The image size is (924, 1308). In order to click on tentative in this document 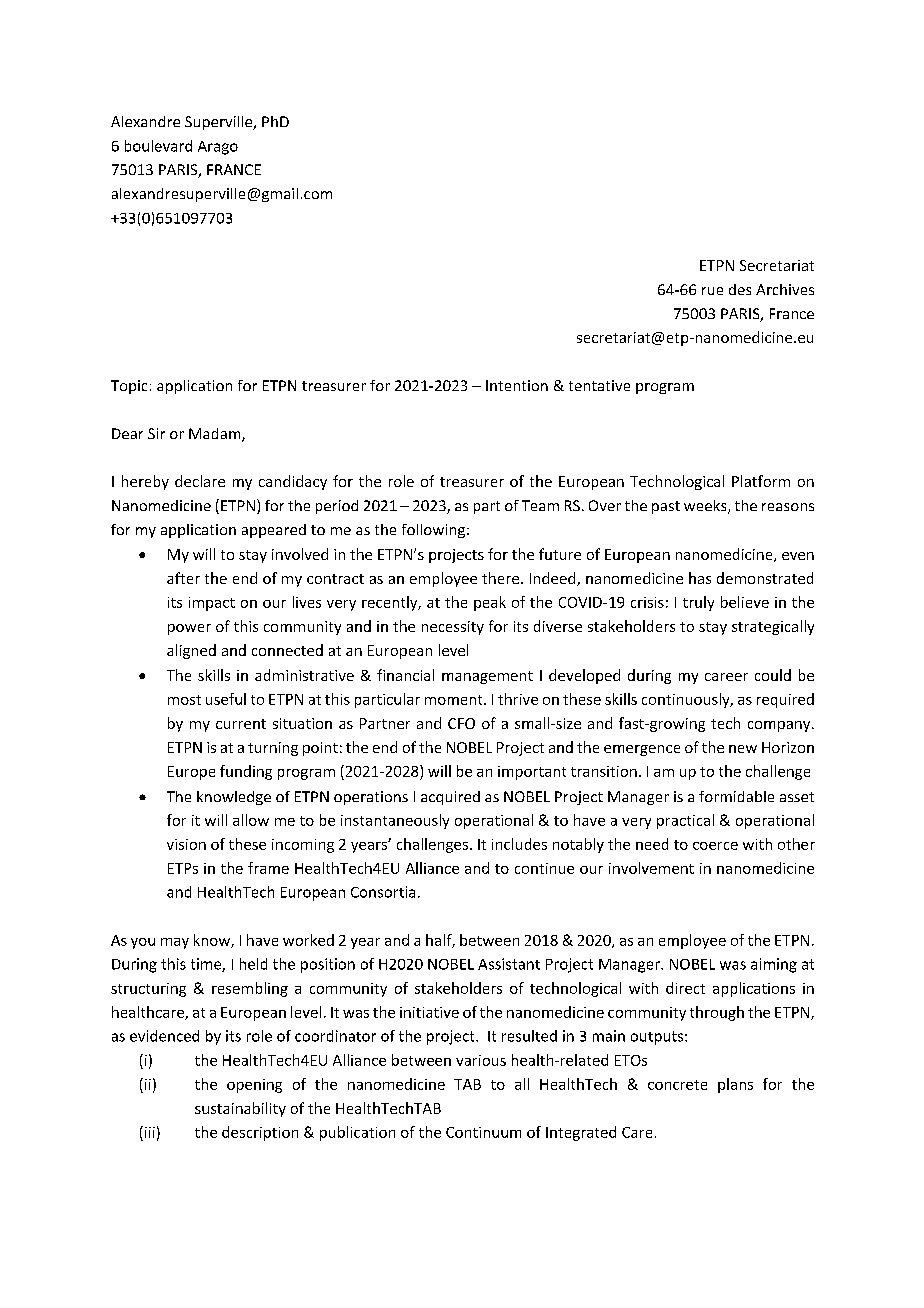, I will do `click(599, 385)`.
